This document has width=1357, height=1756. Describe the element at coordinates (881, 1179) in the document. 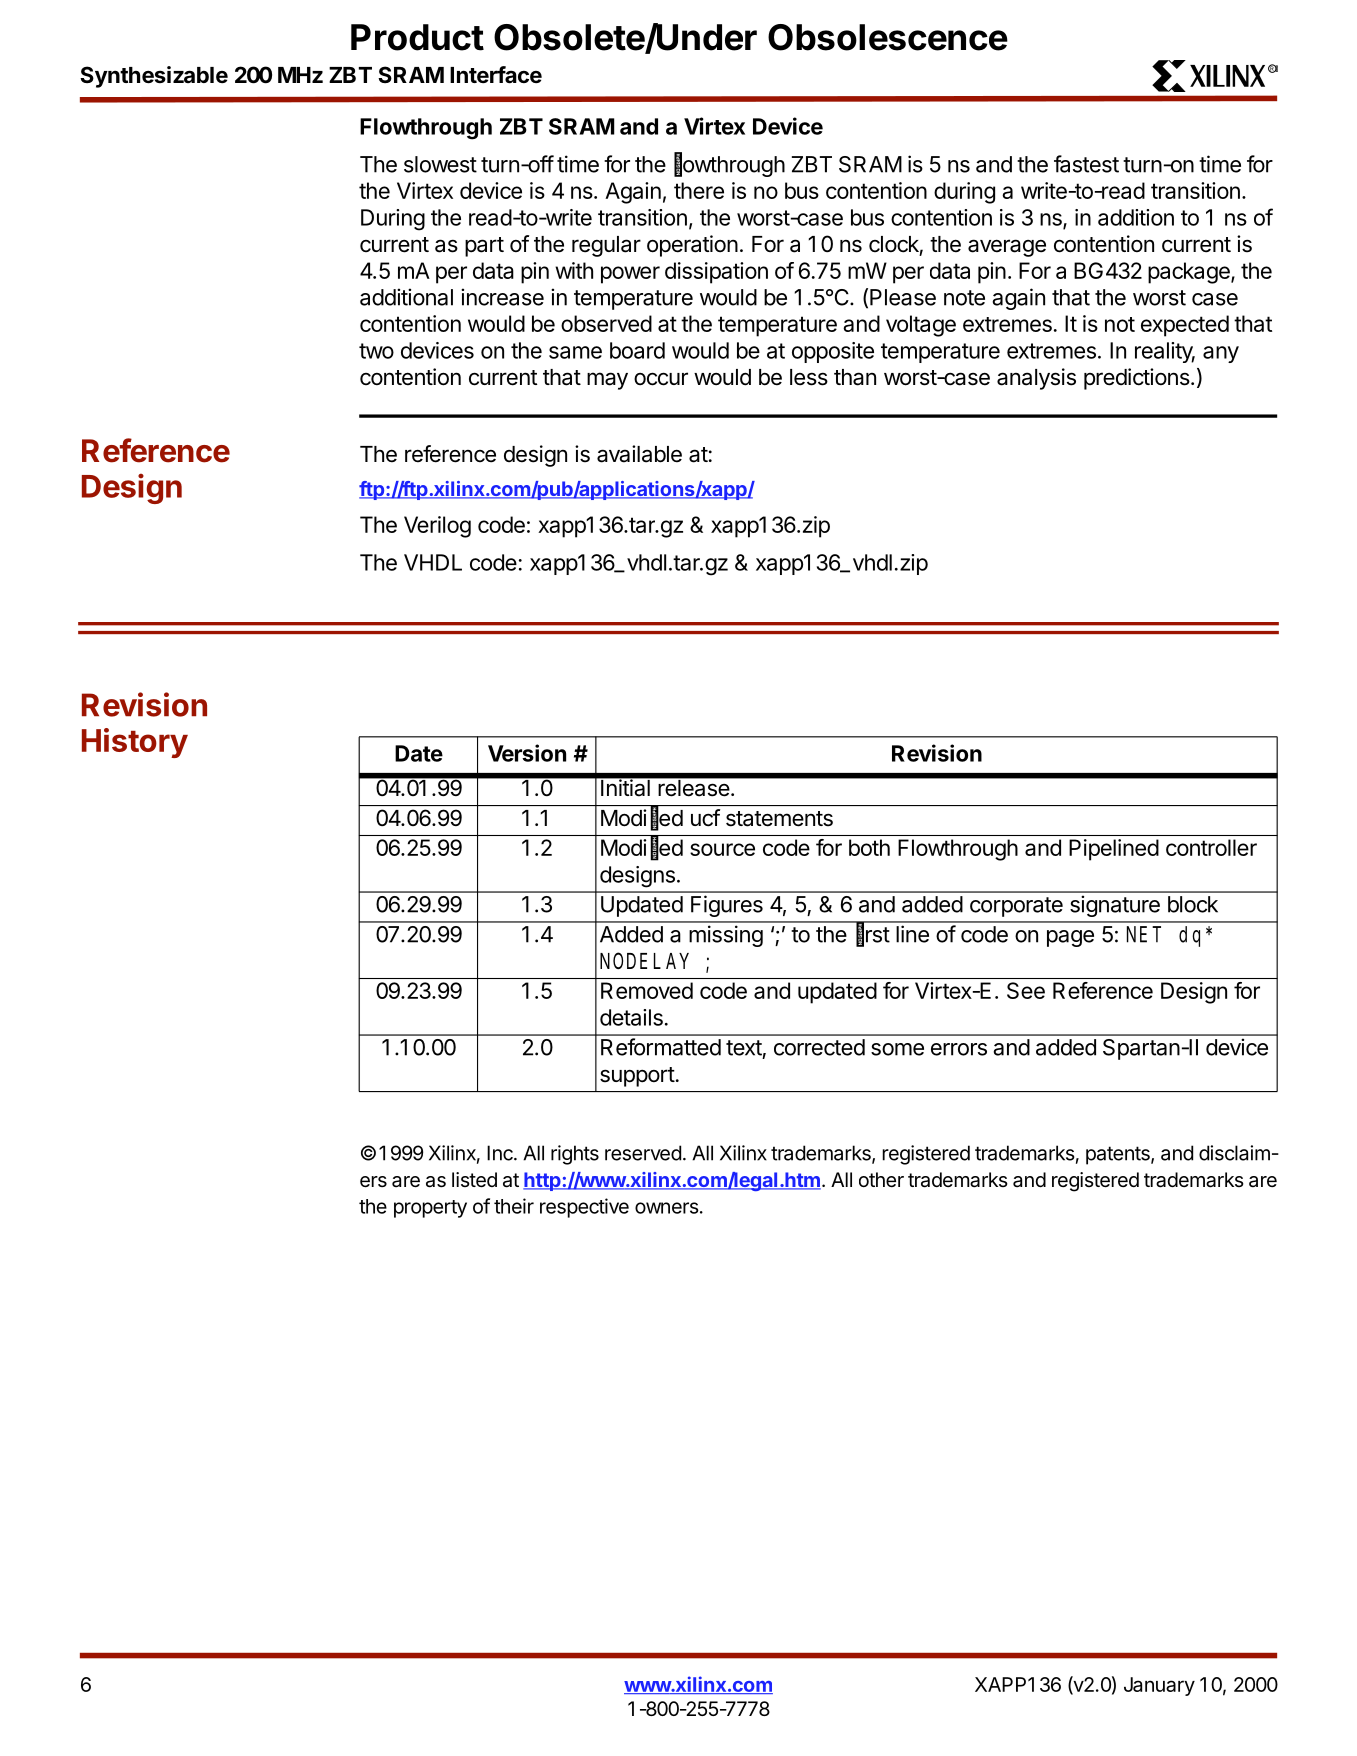

I see `other` at that location.
